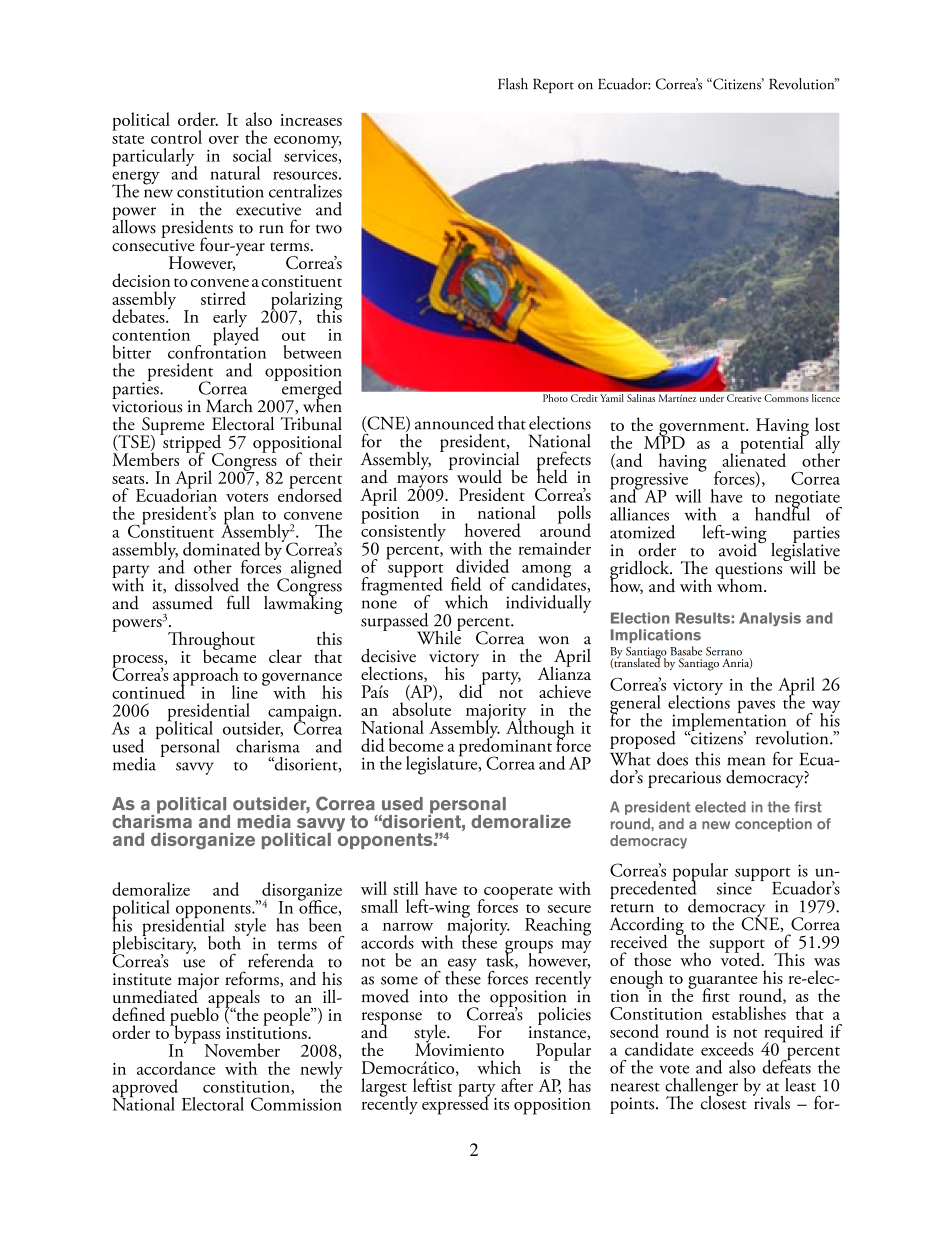 This image has width=952, height=1233. Describe the element at coordinates (505, 747) in the image. I see `predominant` at that location.
